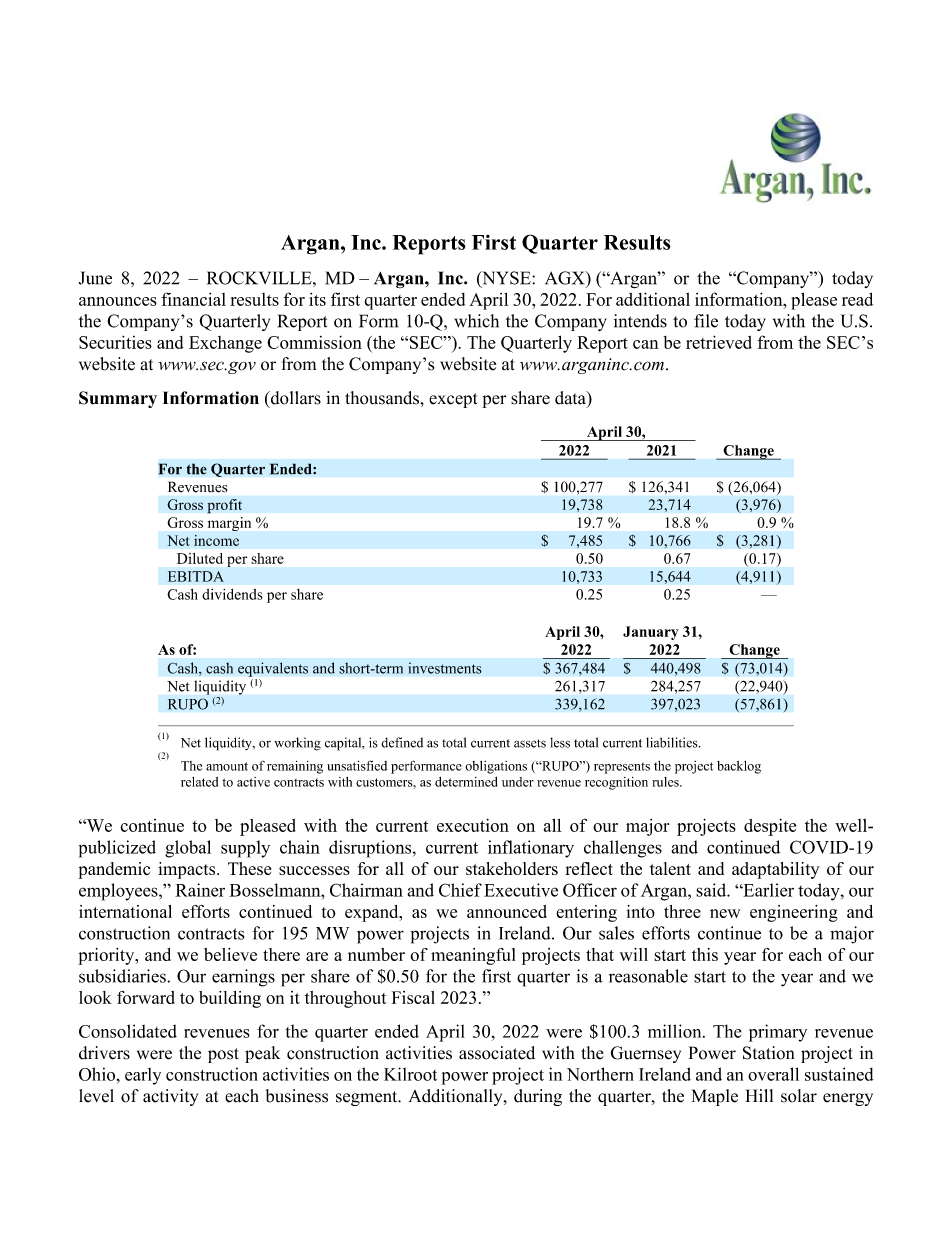 This image has height=1233, width=952. Describe the element at coordinates (476, 321) in the image. I see `which` at that location.
